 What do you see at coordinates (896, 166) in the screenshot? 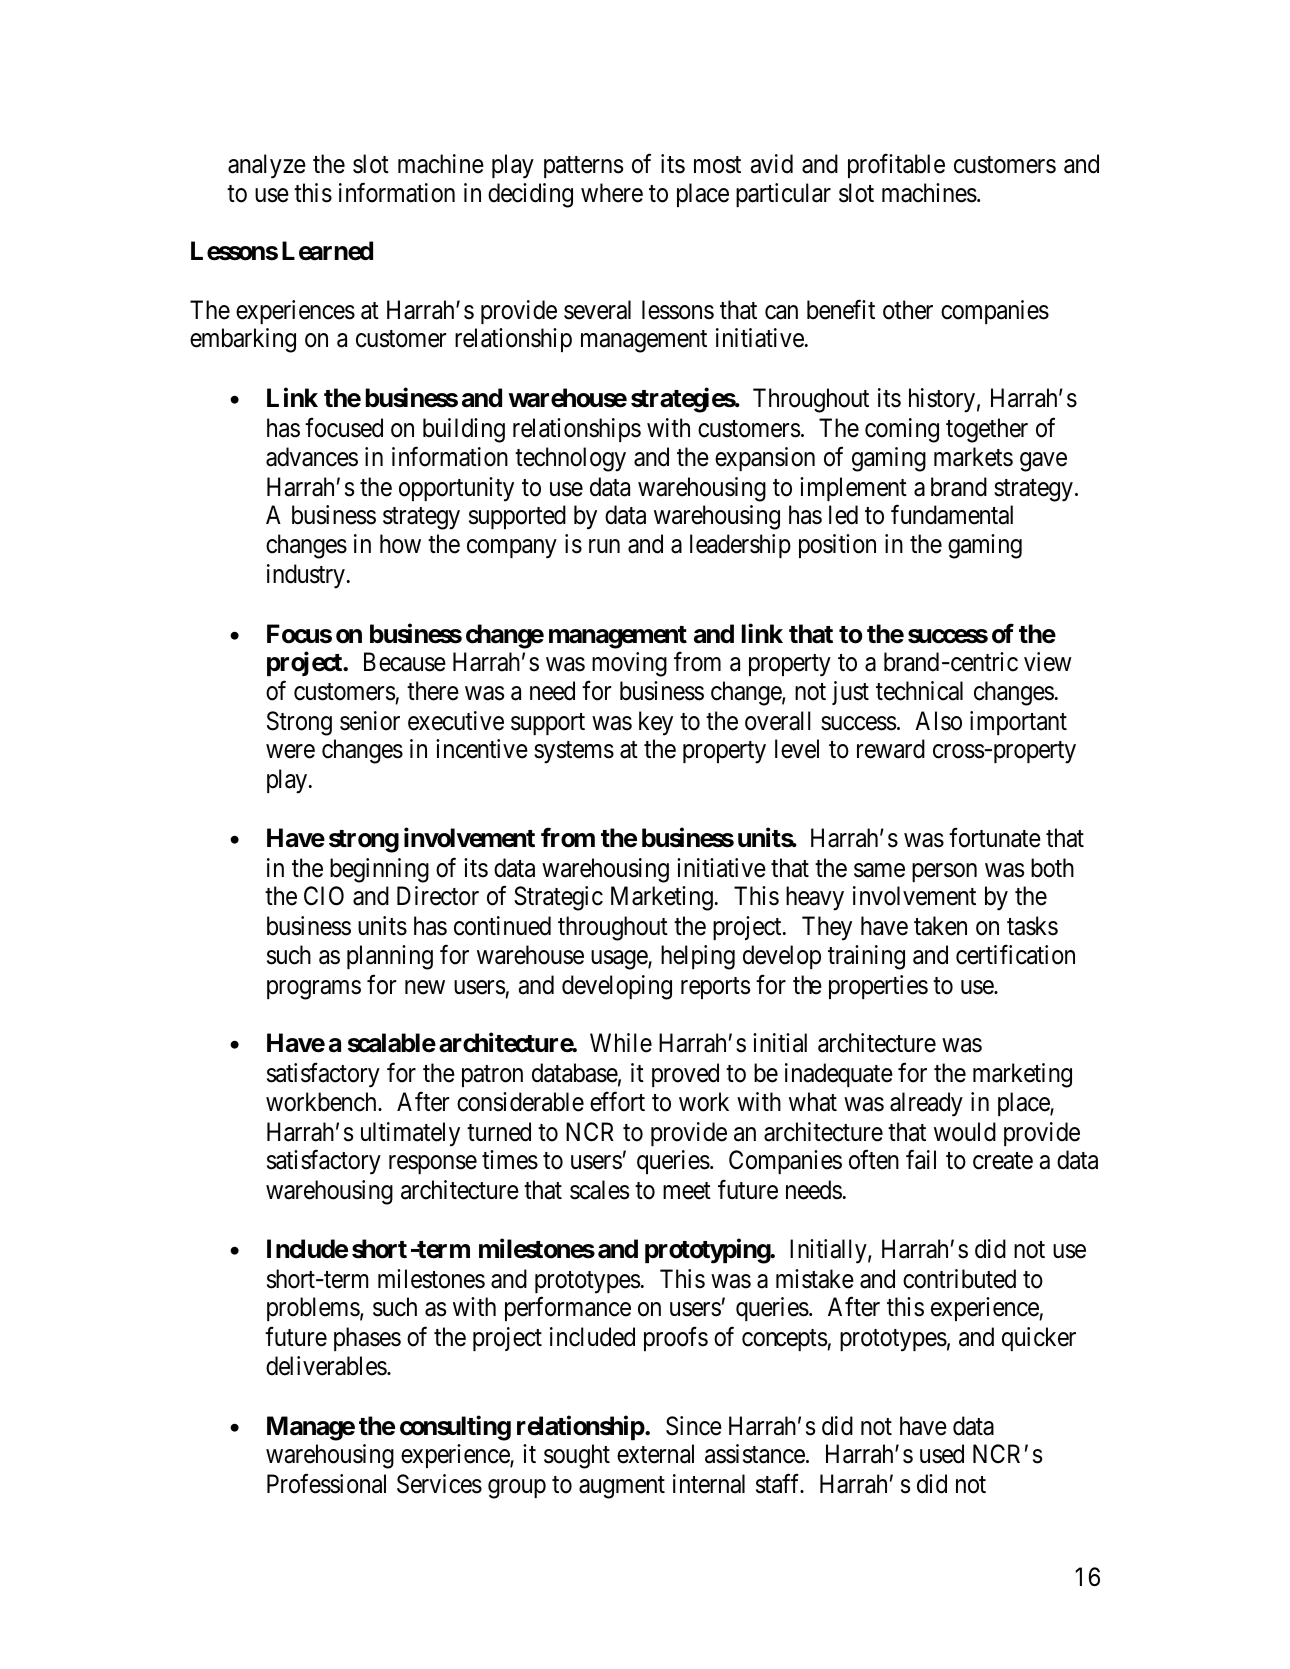
I see `profitable` at bounding box center [896, 166].
